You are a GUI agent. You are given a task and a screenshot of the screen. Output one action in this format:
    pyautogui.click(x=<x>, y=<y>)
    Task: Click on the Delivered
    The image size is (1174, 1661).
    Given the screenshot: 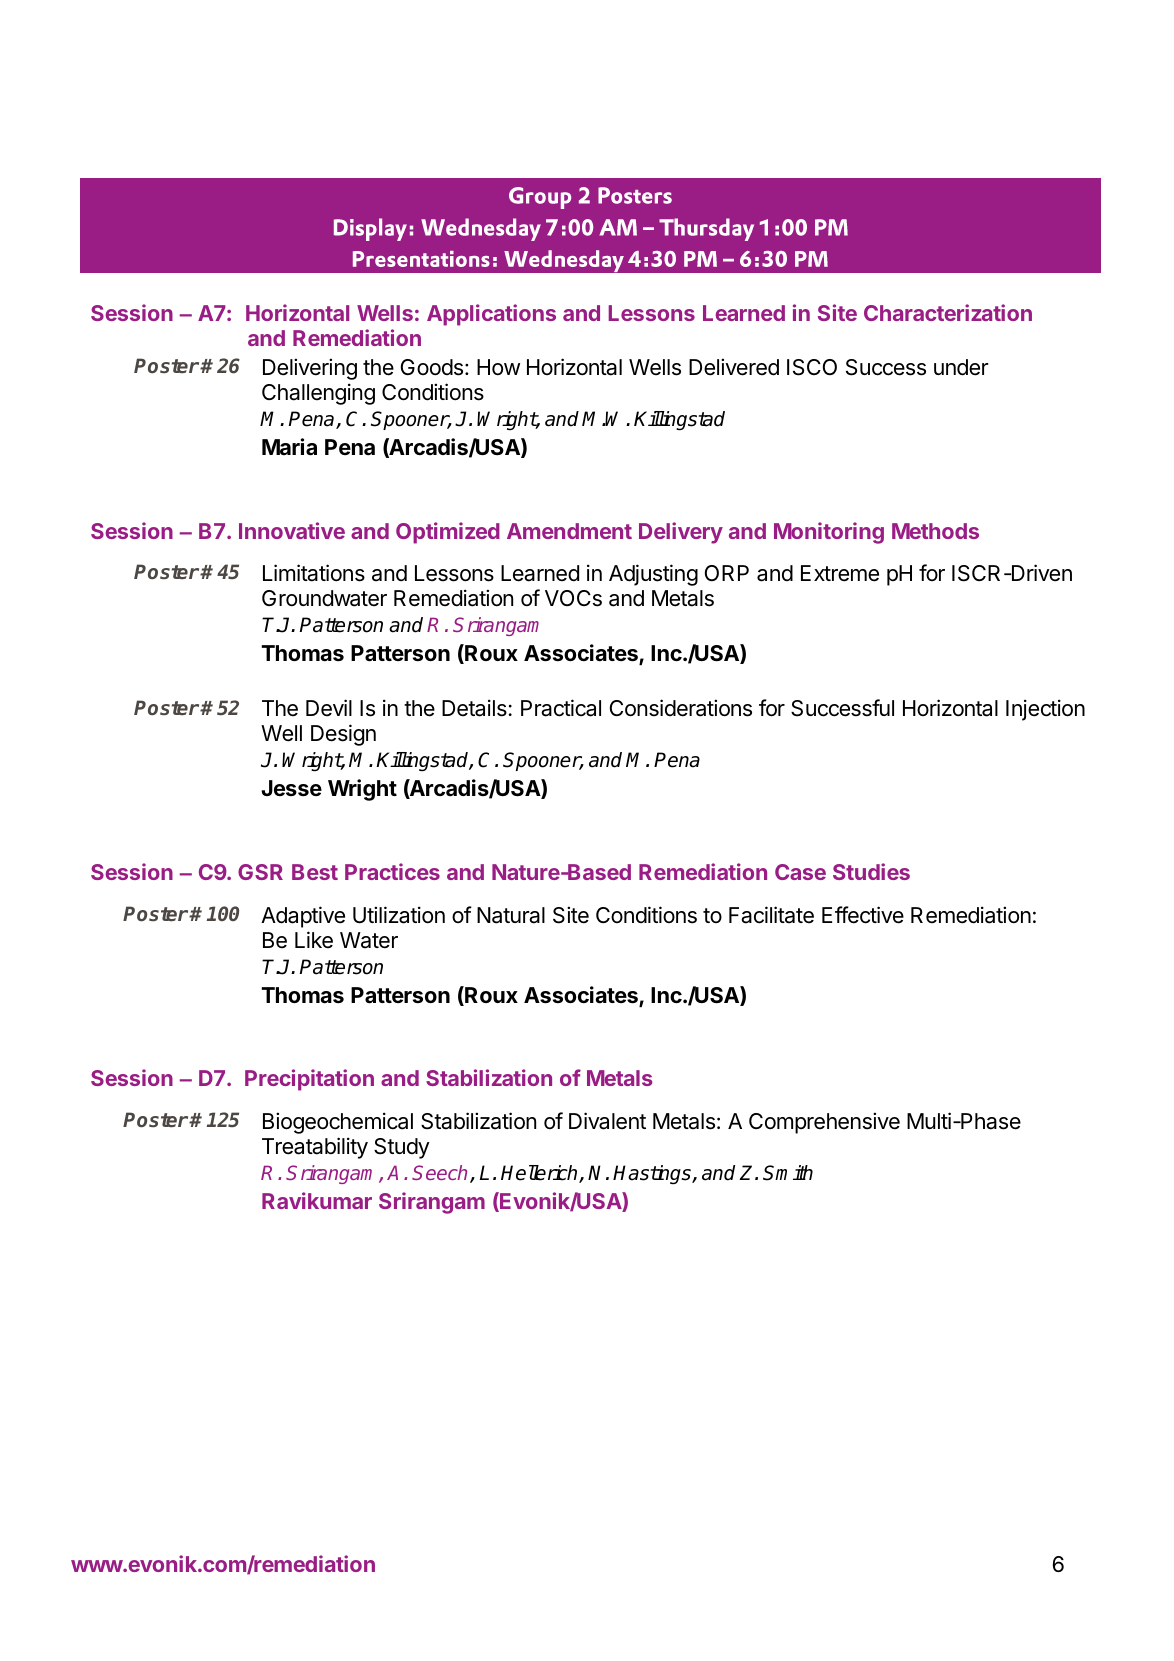 What is the action you would take?
    pyautogui.click(x=734, y=367)
